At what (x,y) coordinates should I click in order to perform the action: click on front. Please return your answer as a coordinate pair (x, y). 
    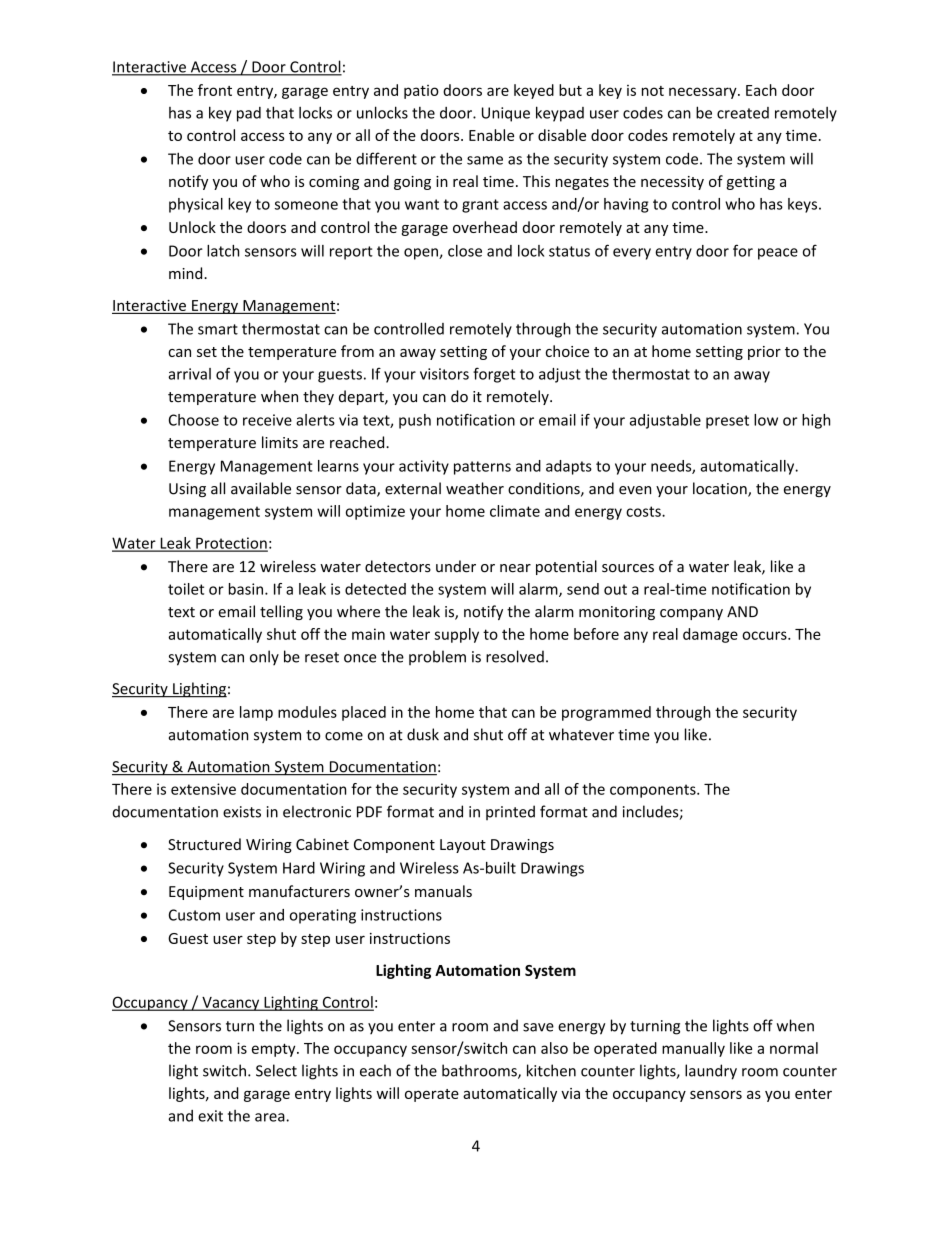
    Looking at the image, I should click on (215, 90).
